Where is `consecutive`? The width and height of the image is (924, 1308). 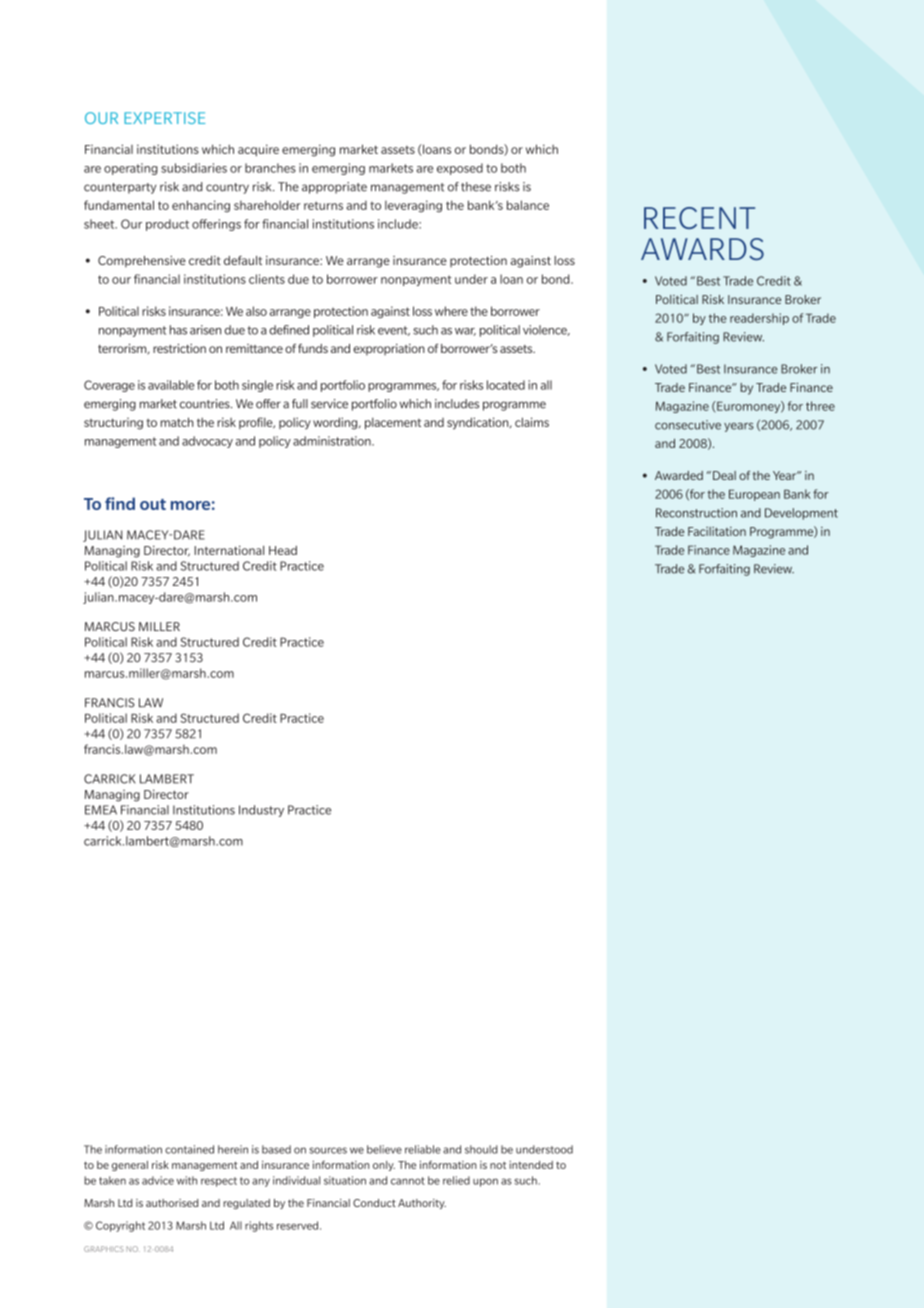 consecutive is located at coordinates (688, 425).
